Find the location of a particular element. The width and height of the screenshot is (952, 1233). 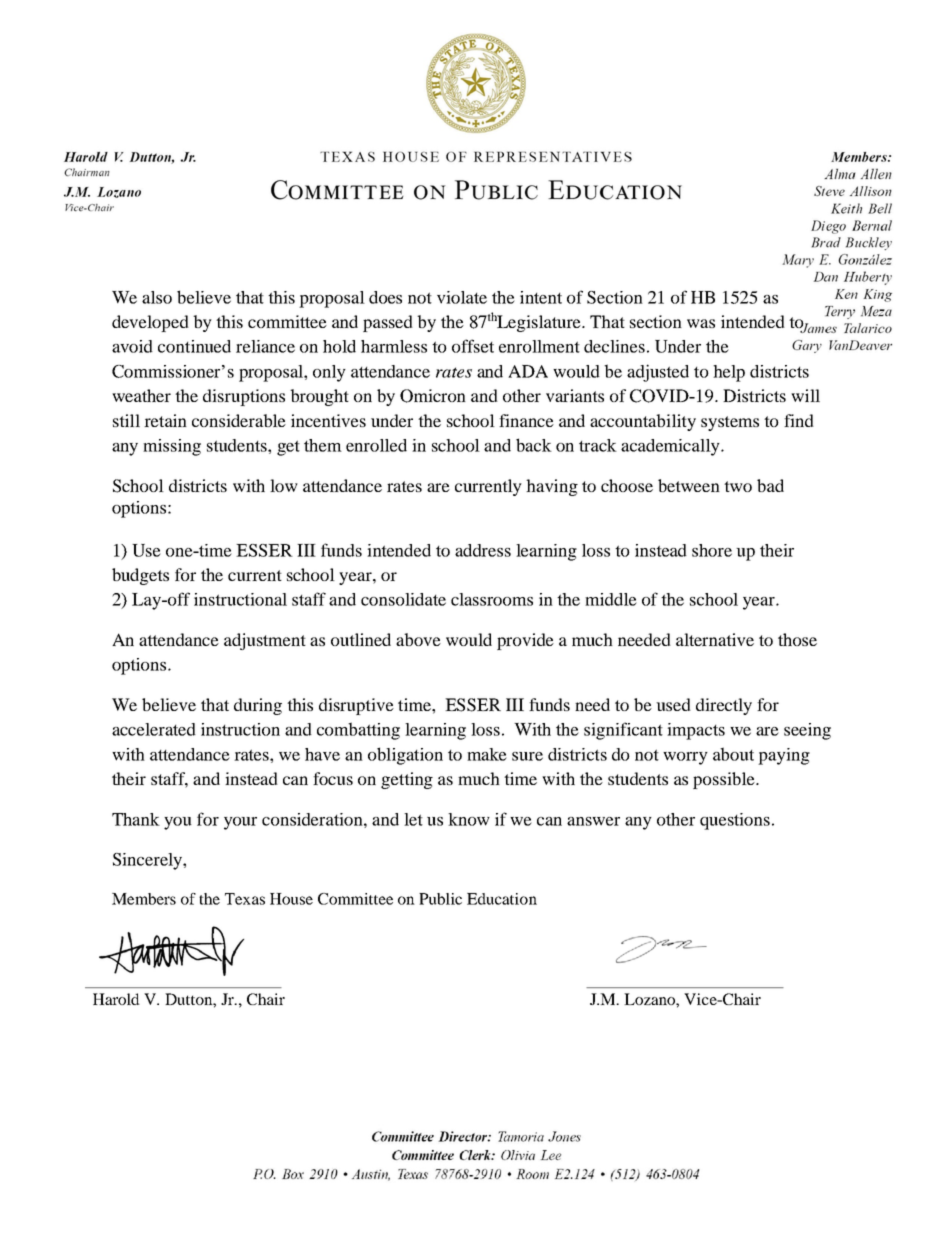

make is located at coordinates (487, 754).
